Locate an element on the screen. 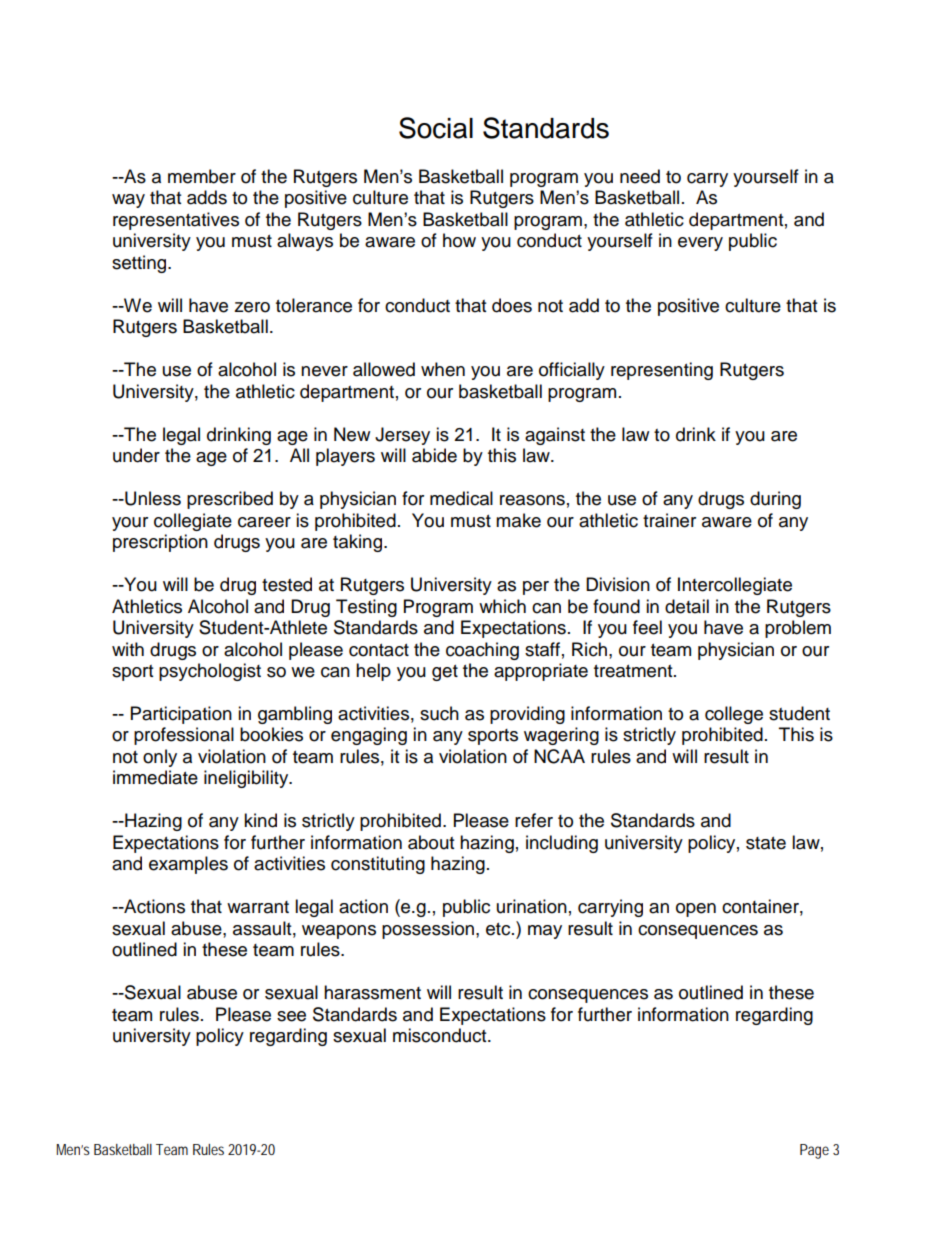 This screenshot has width=952, height=1233. under is located at coordinates (136, 455).
